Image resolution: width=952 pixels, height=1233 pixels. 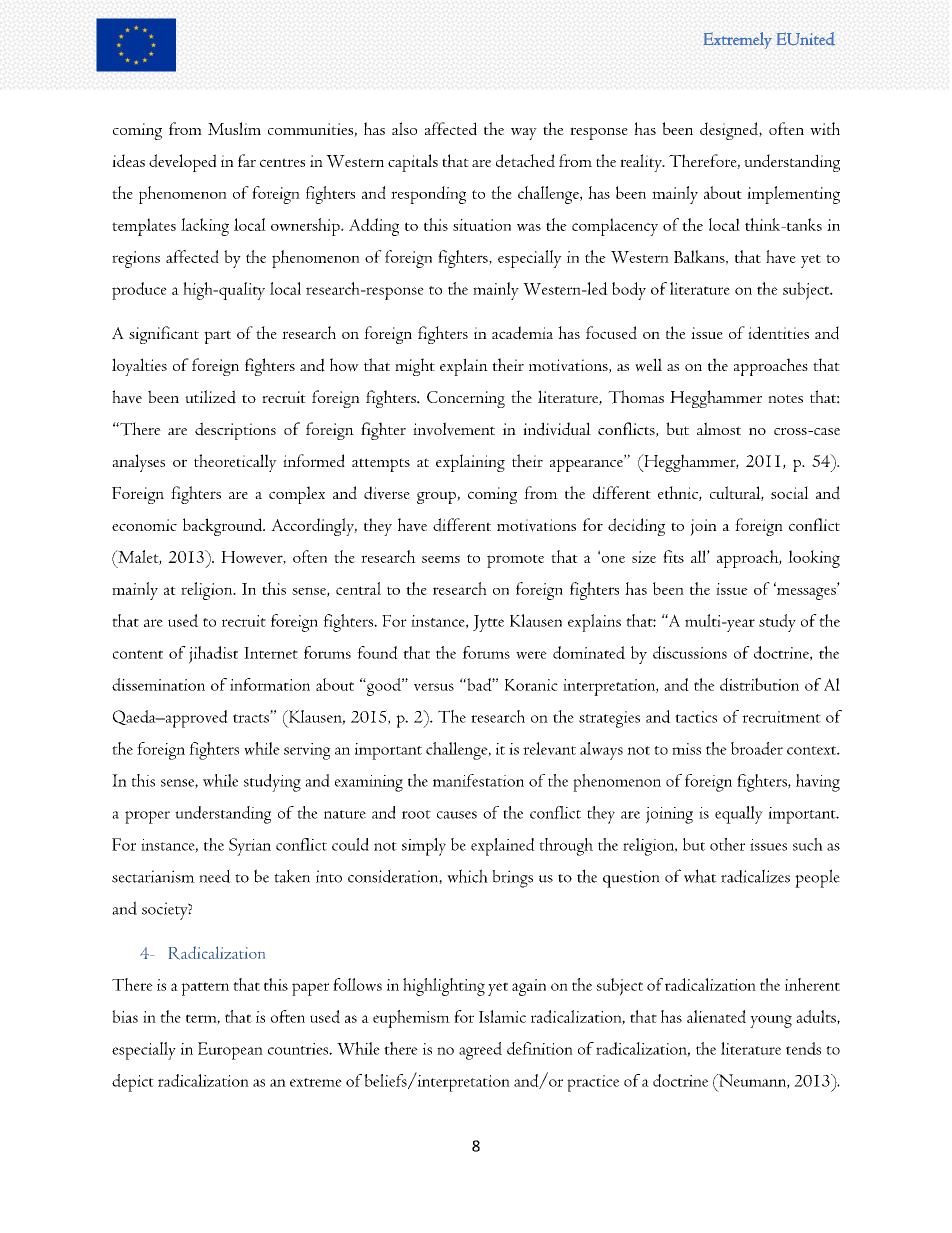 What do you see at coordinates (454, 429) in the screenshot?
I see `involvement` at bounding box center [454, 429].
